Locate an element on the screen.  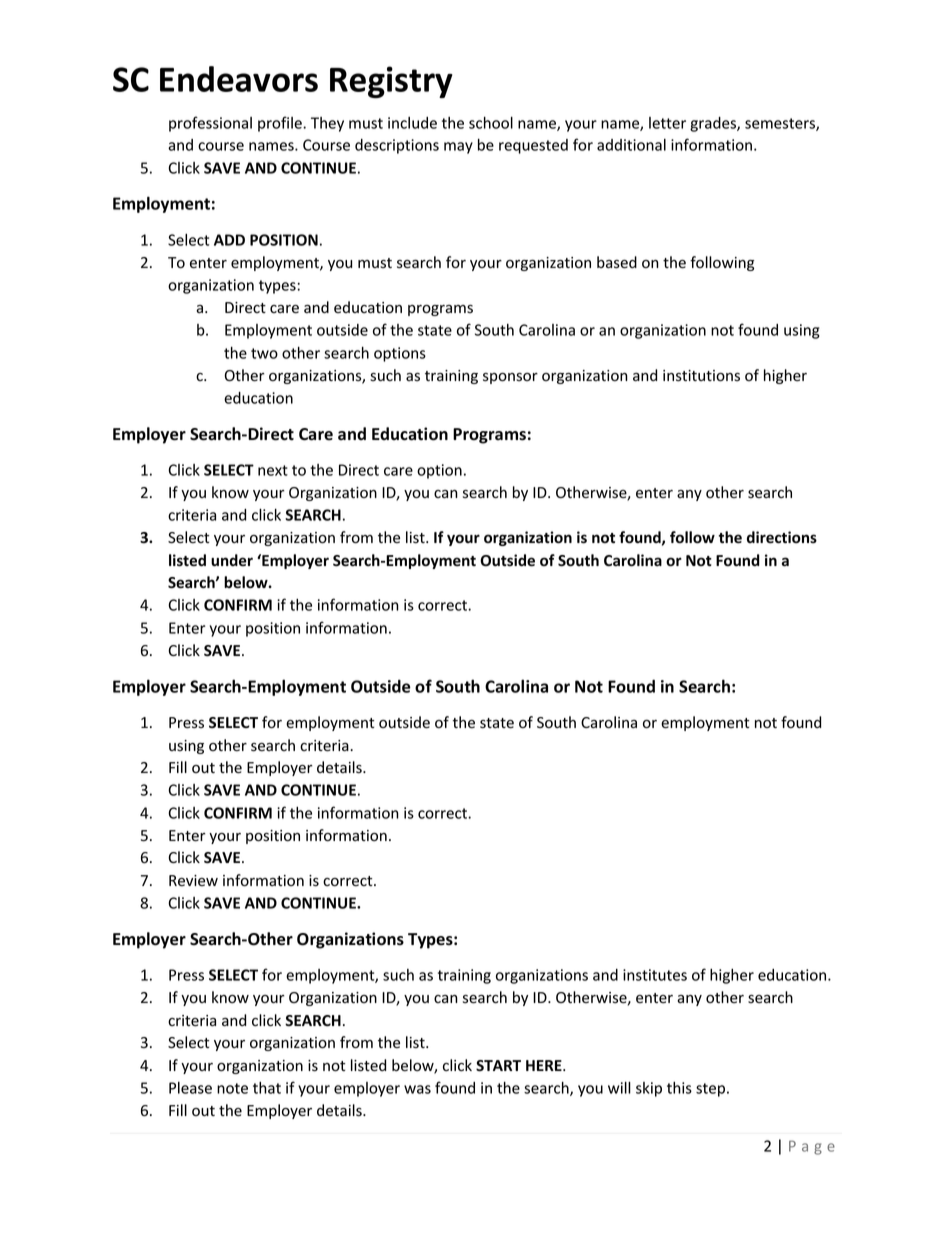
letter is located at coordinates (667, 123).
